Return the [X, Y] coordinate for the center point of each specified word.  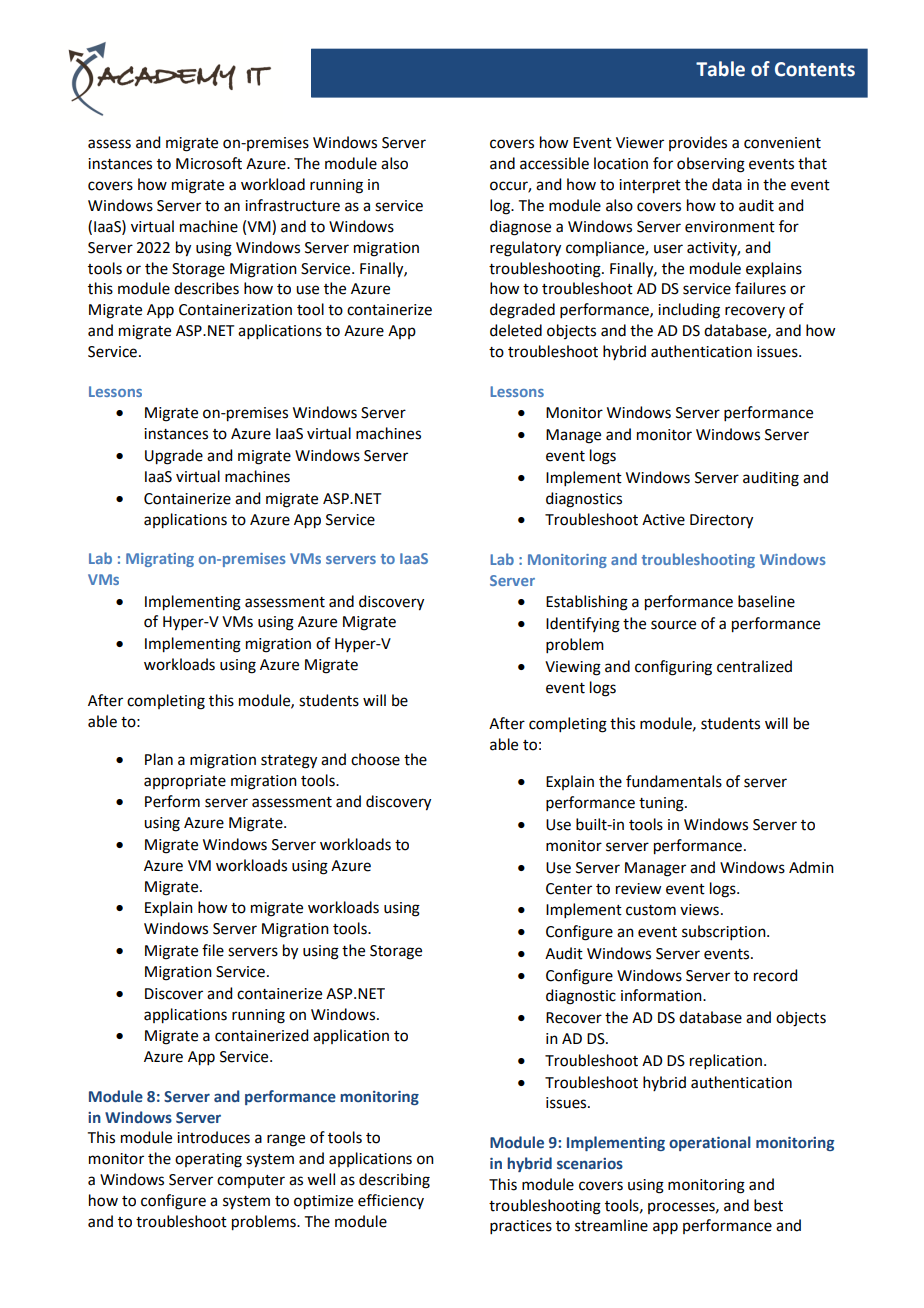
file [213, 950]
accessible [554, 163]
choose [375, 759]
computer [251, 1181]
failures [760, 288]
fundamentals [674, 781]
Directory [721, 521]
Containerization [235, 310]
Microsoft [209, 163]
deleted [516, 330]
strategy [289, 762]
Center [569, 889]
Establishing [587, 603]
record [775, 975]
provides [698, 143]
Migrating [160, 560]
